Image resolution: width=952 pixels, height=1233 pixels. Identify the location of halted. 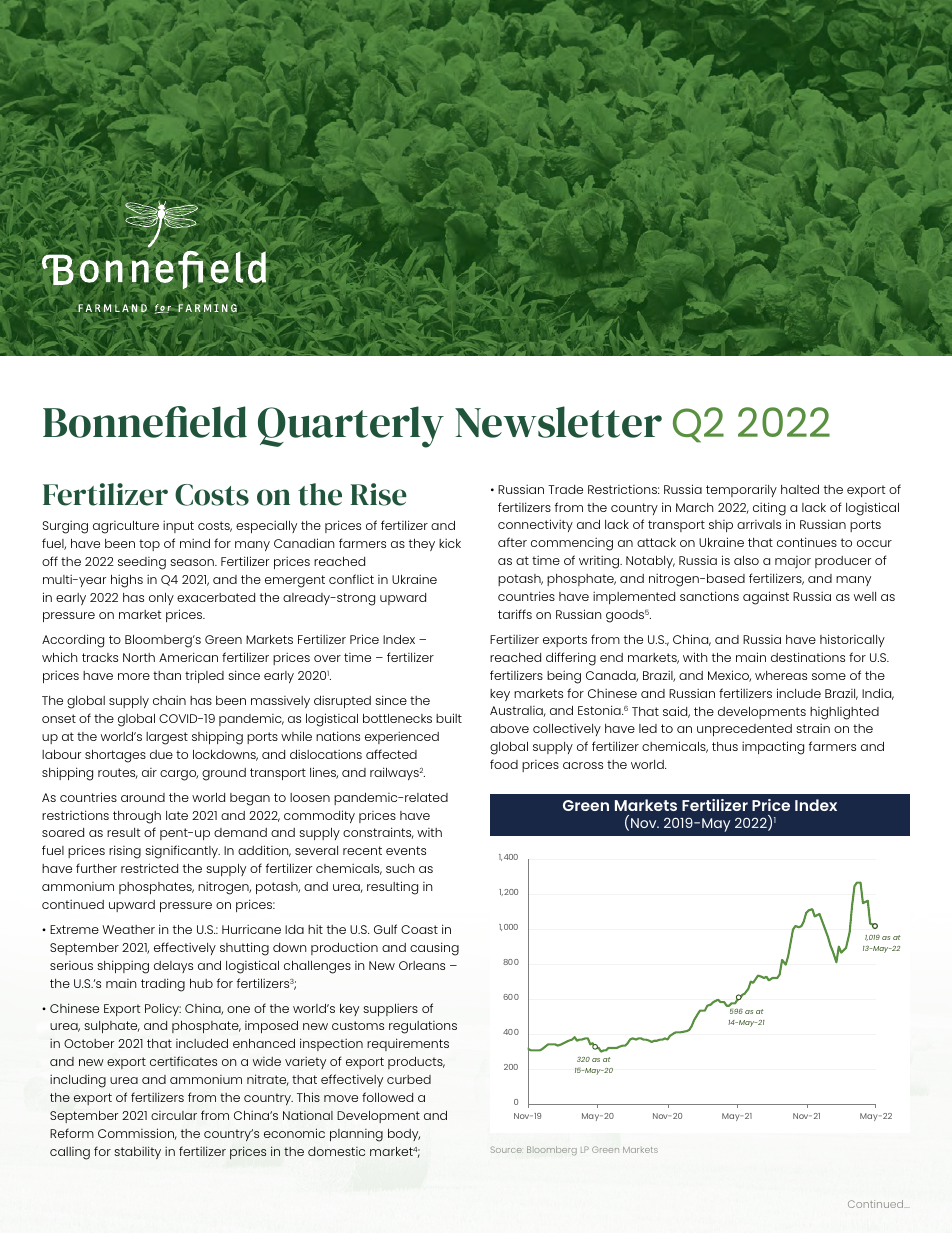
(800, 489).
